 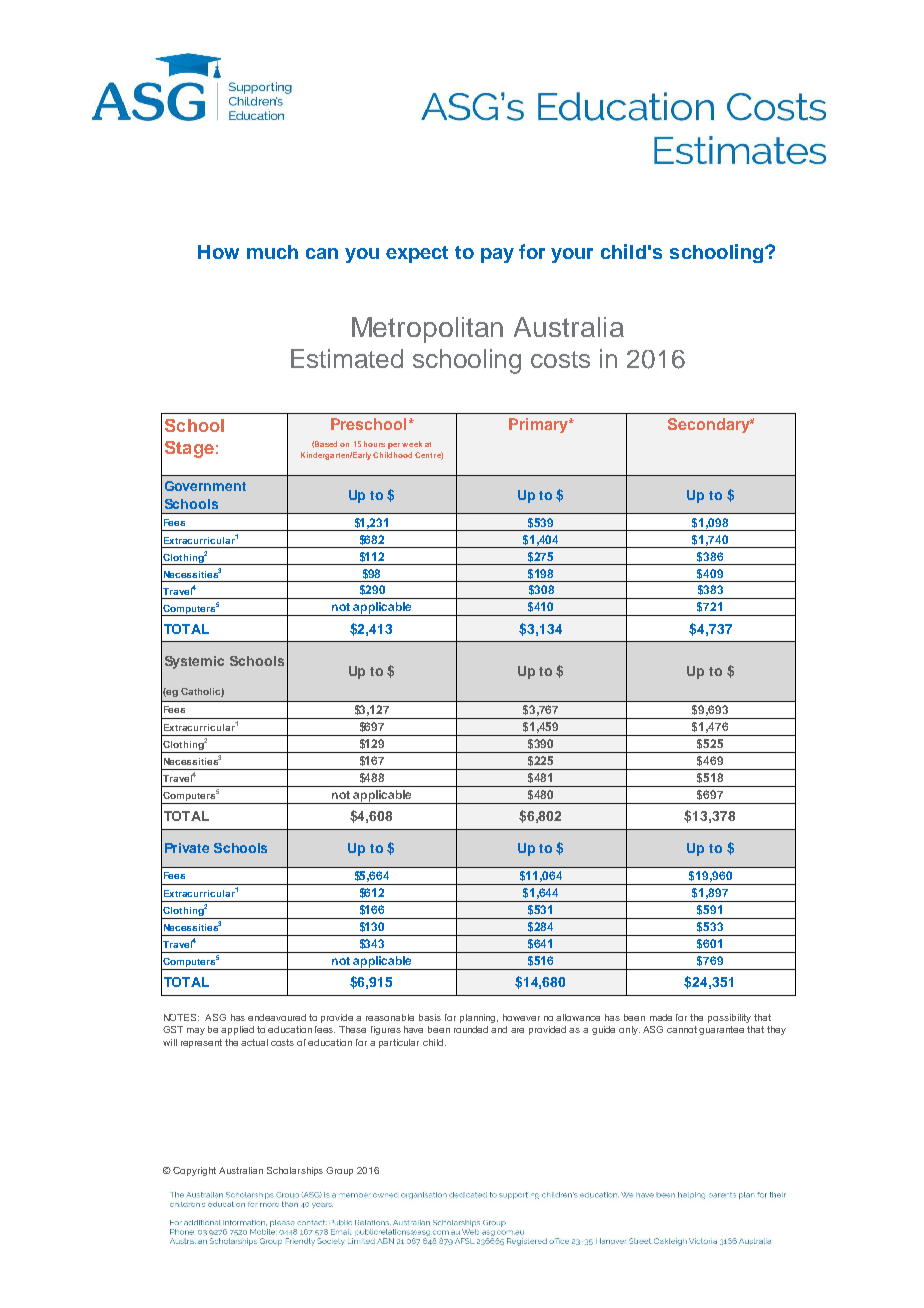 I want to click on Copyright, so click(x=194, y=1171).
